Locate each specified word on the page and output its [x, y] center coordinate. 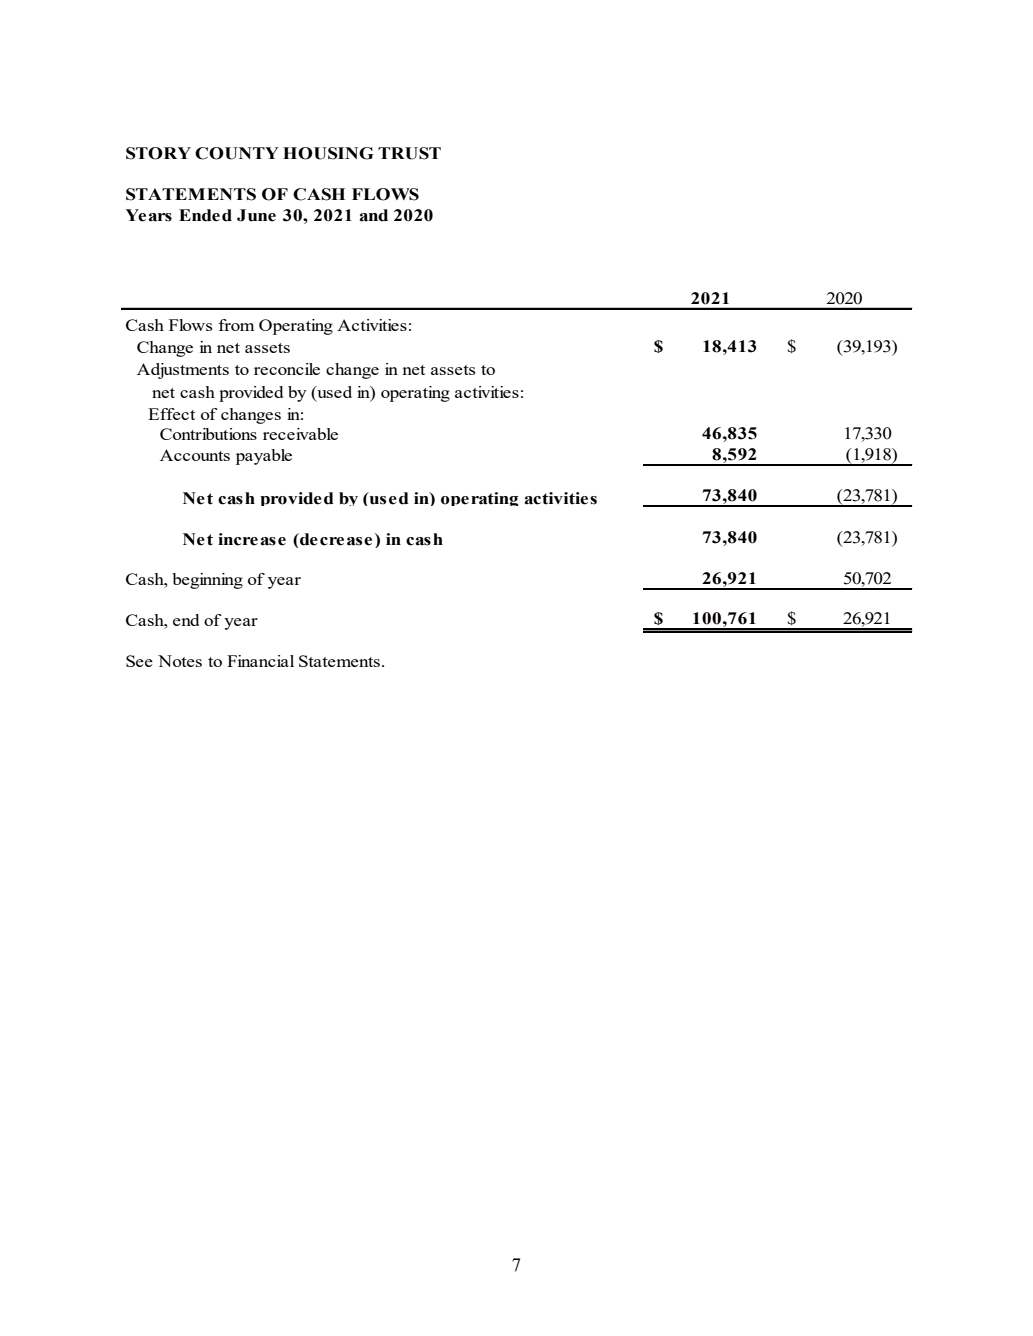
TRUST [409, 153]
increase [252, 539]
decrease [335, 539]
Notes [180, 661]
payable [264, 457]
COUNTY [237, 153]
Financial [260, 661]
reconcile [287, 369]
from [236, 325]
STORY [158, 153]
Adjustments [183, 371]
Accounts [195, 455]
